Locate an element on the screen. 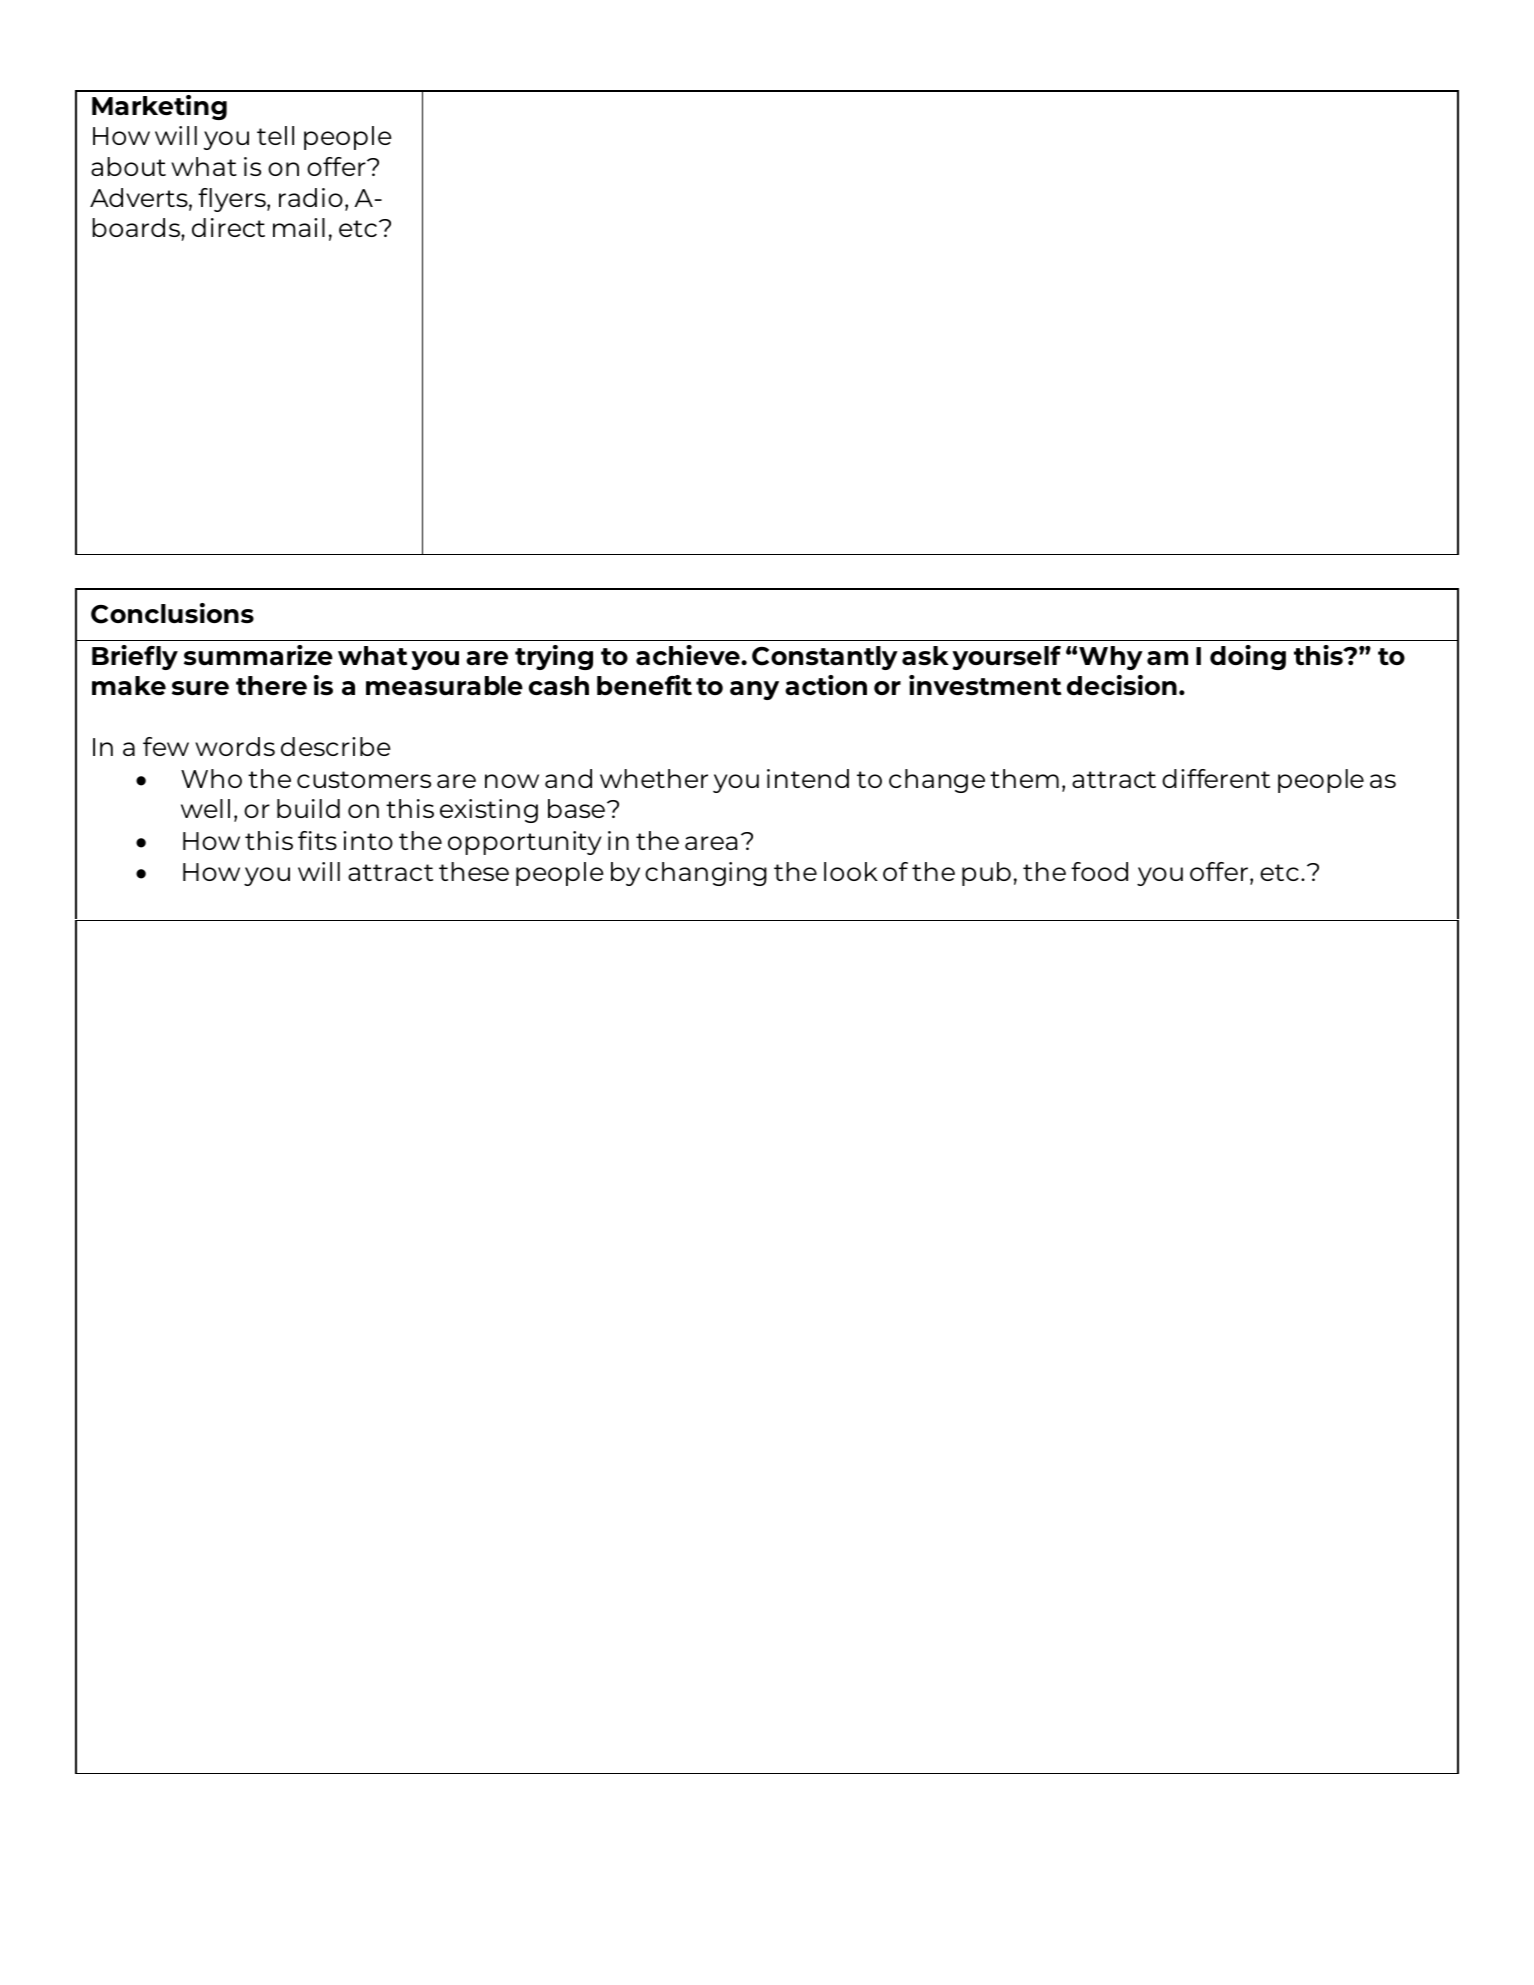 The height and width of the screenshot is (1985, 1534). Conclusions is located at coordinates (172, 613).
